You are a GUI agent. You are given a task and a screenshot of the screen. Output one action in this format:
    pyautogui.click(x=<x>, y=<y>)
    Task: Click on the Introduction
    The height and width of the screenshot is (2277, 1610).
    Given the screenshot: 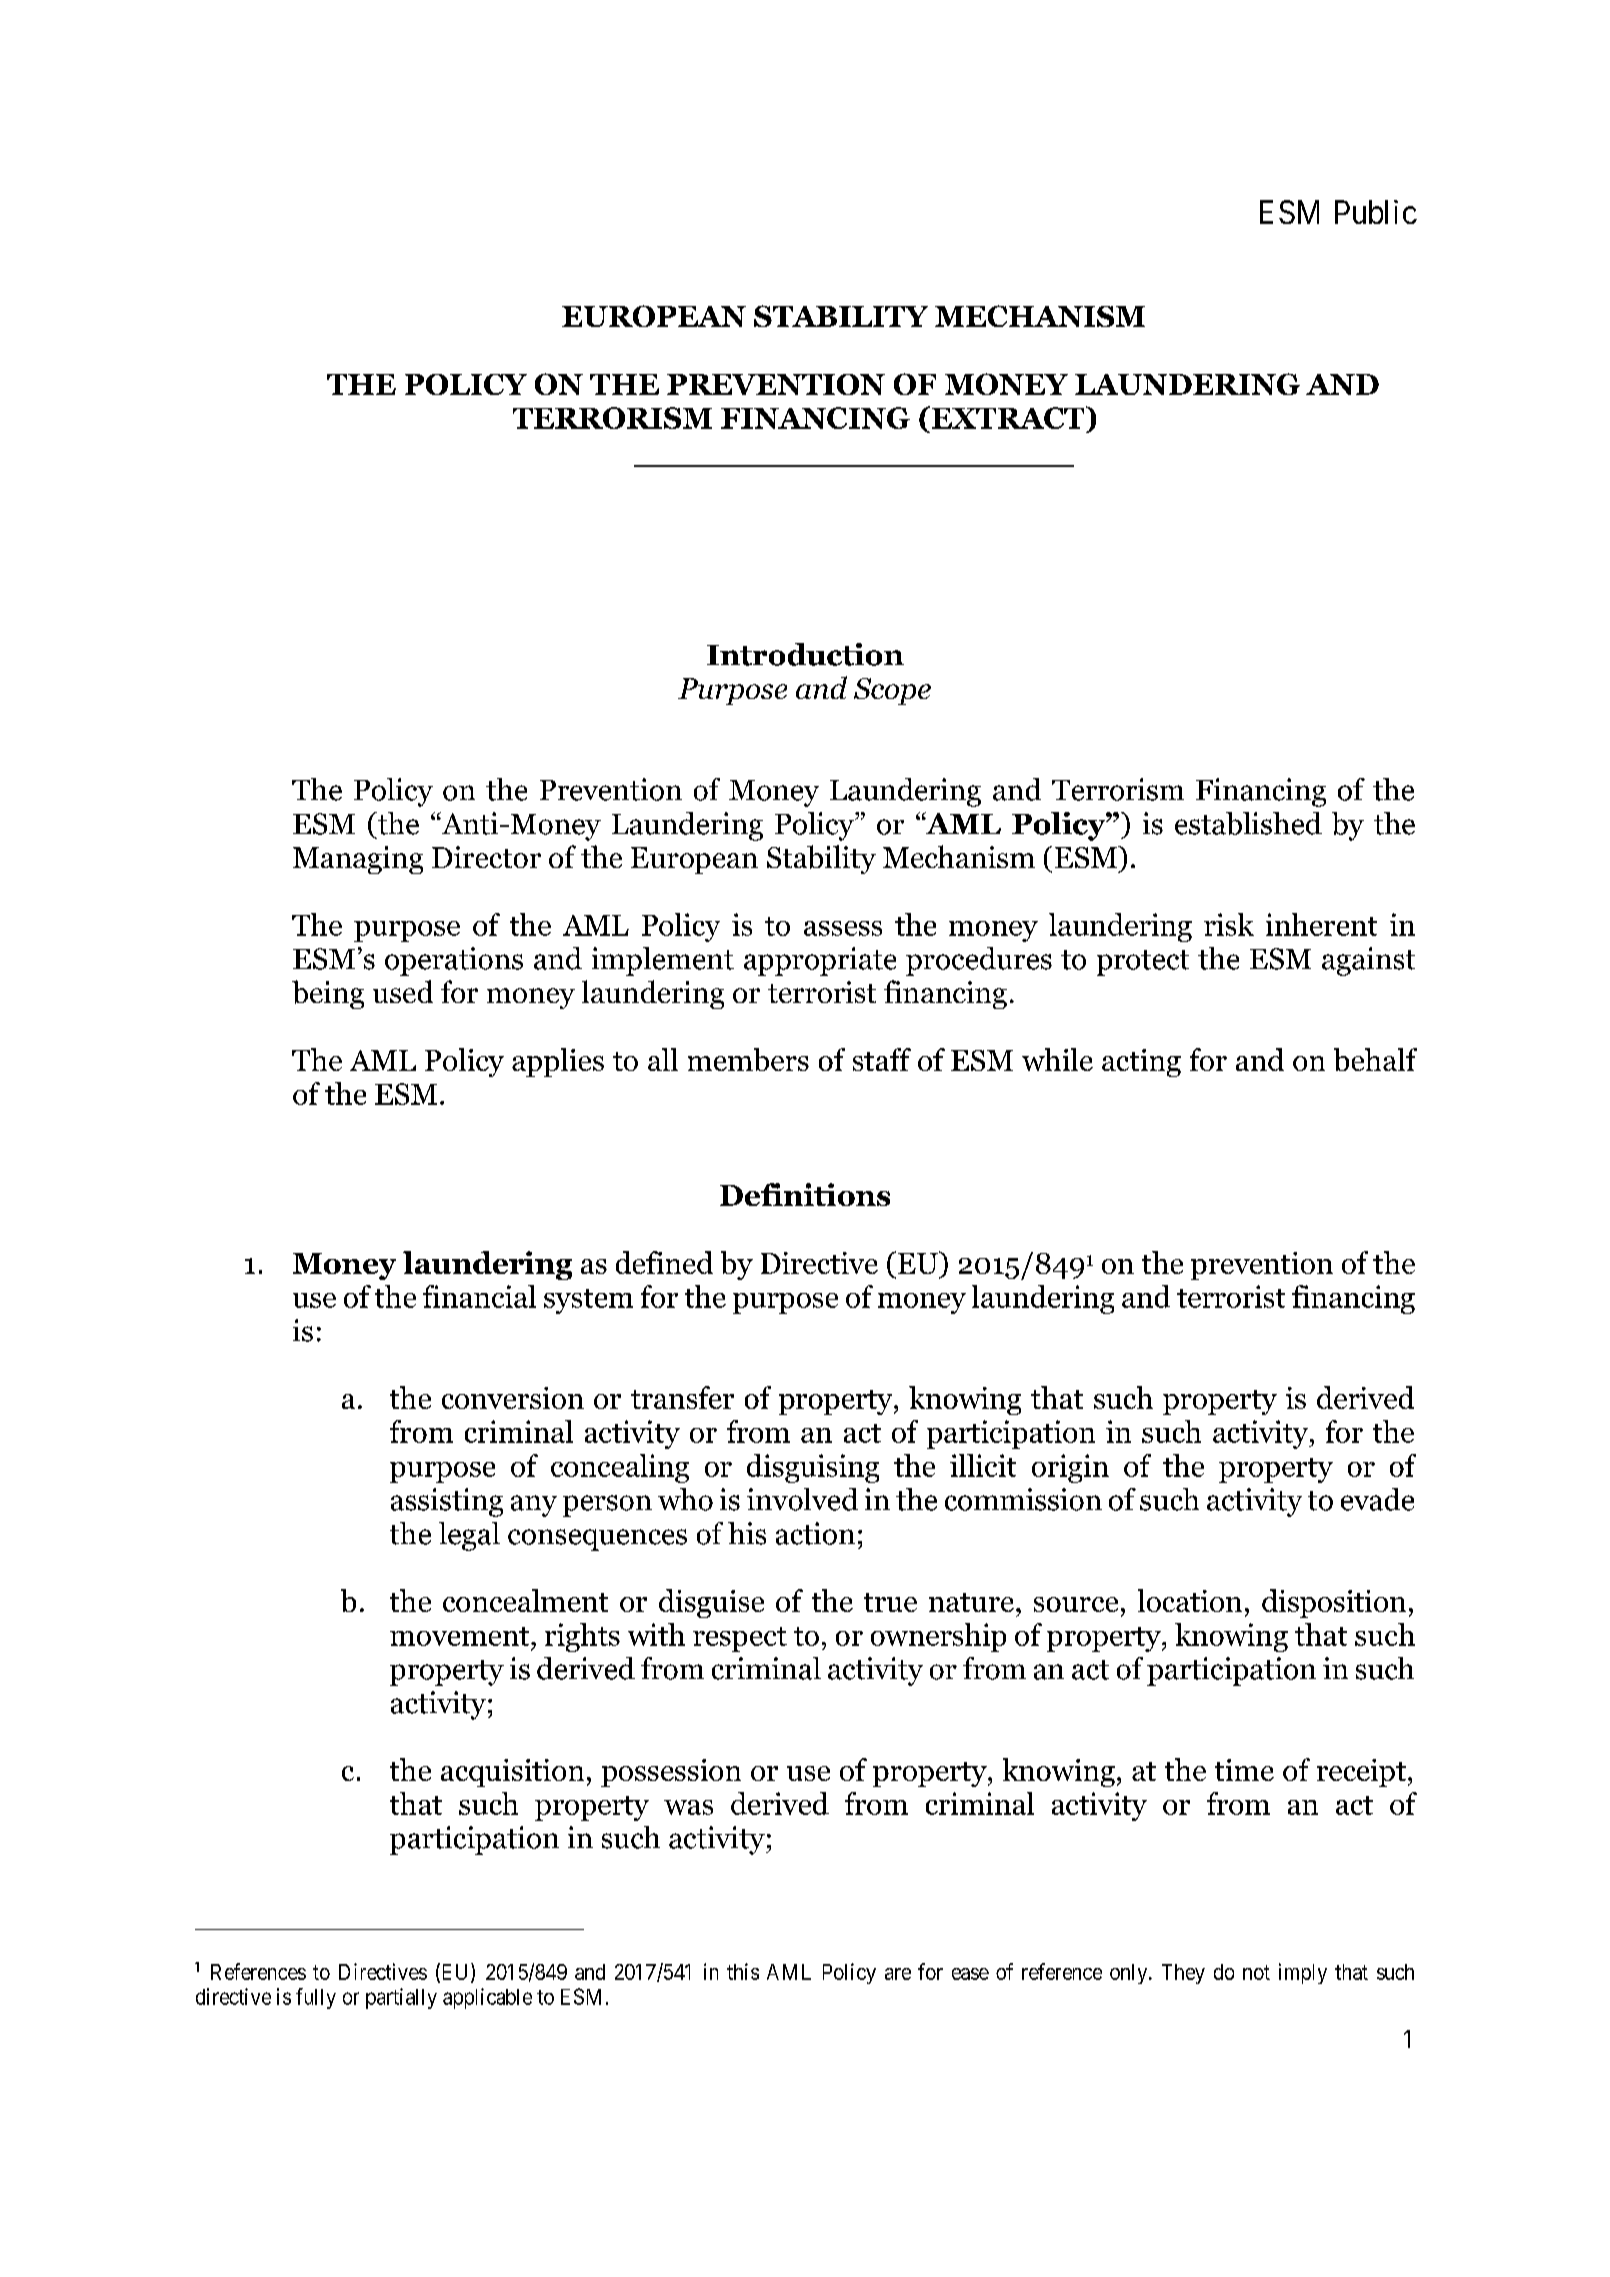 What is the action you would take?
    pyautogui.click(x=805, y=654)
